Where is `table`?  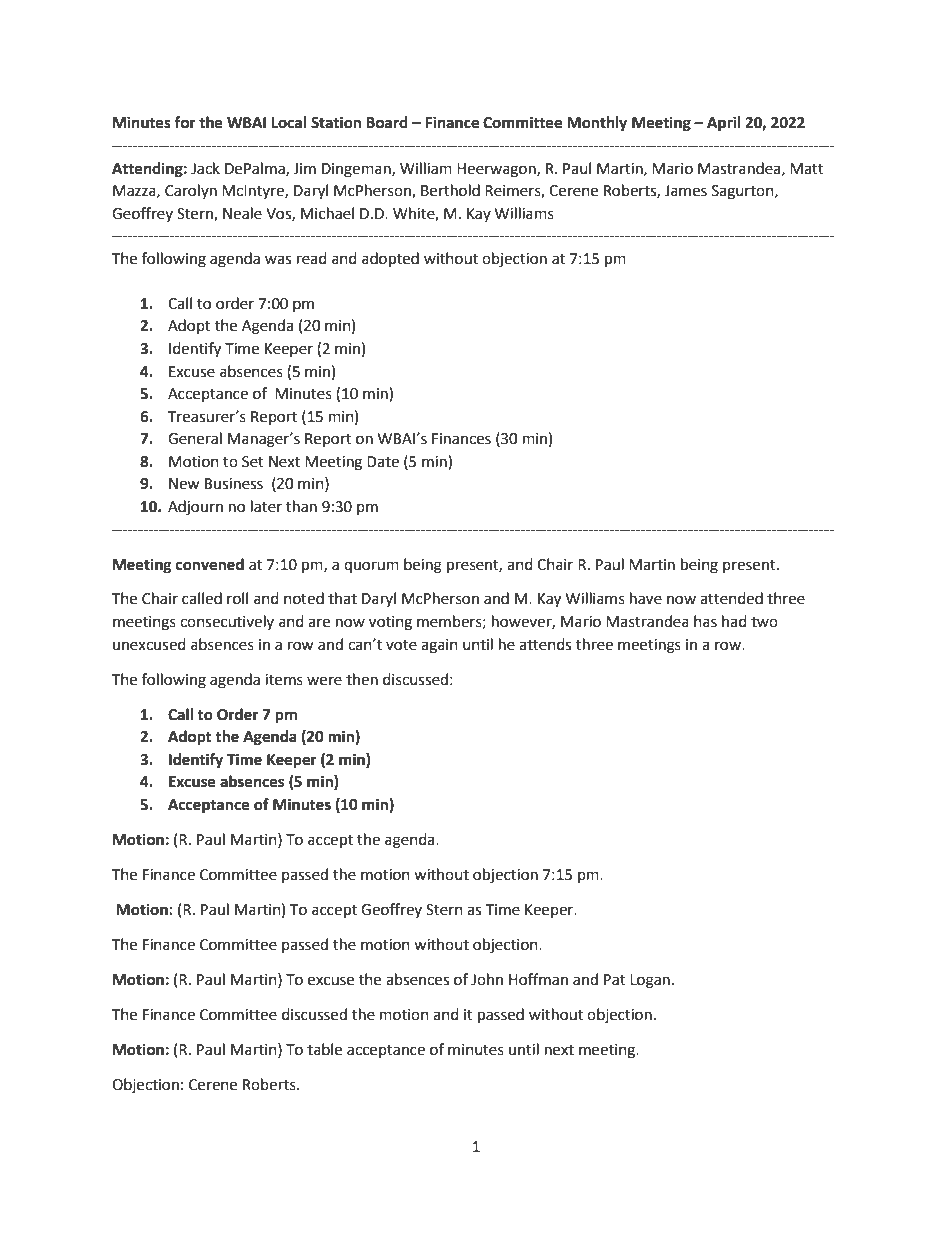 table is located at coordinates (324, 1049).
